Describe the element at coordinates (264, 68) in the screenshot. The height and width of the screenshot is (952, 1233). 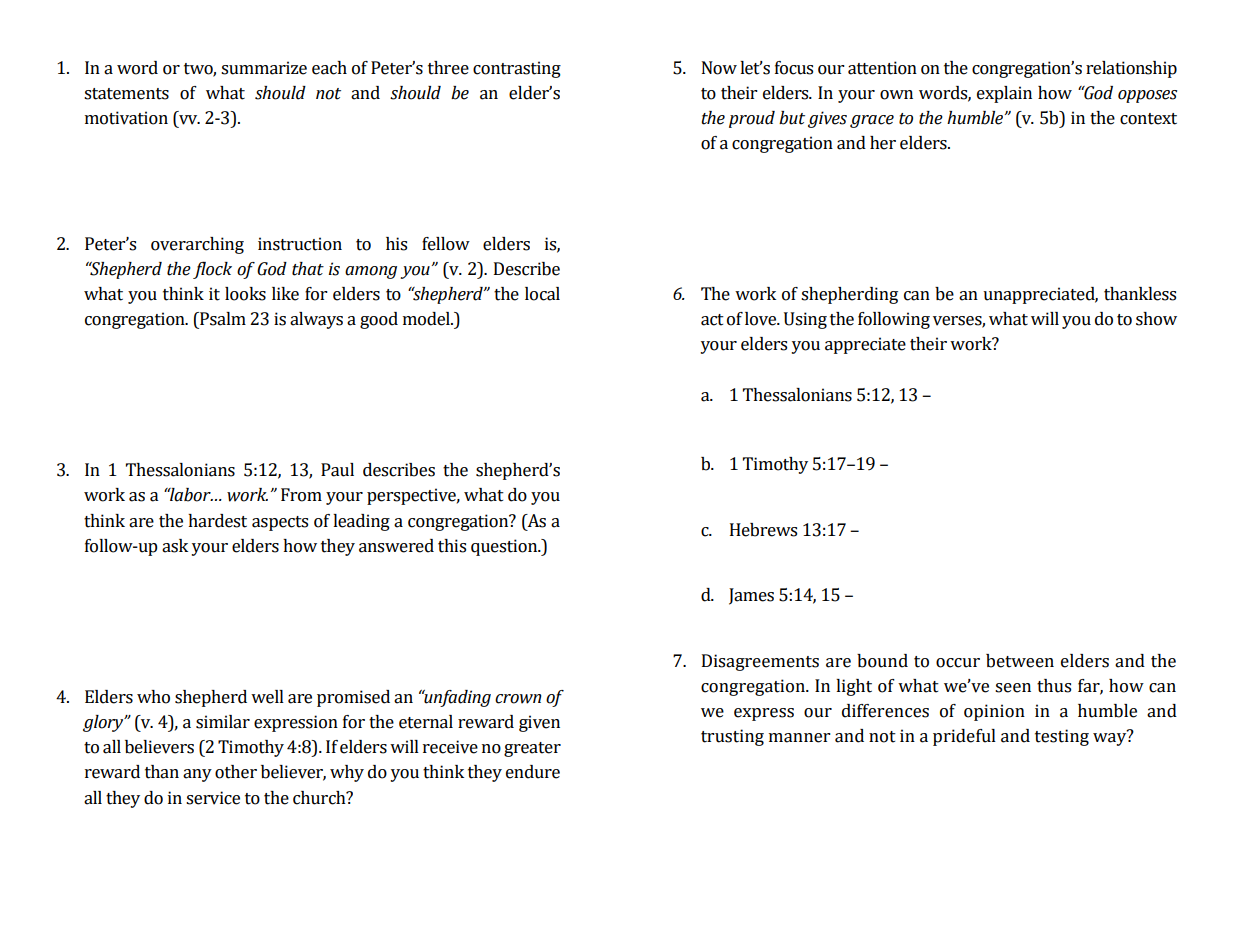
I see `summarize` at that location.
